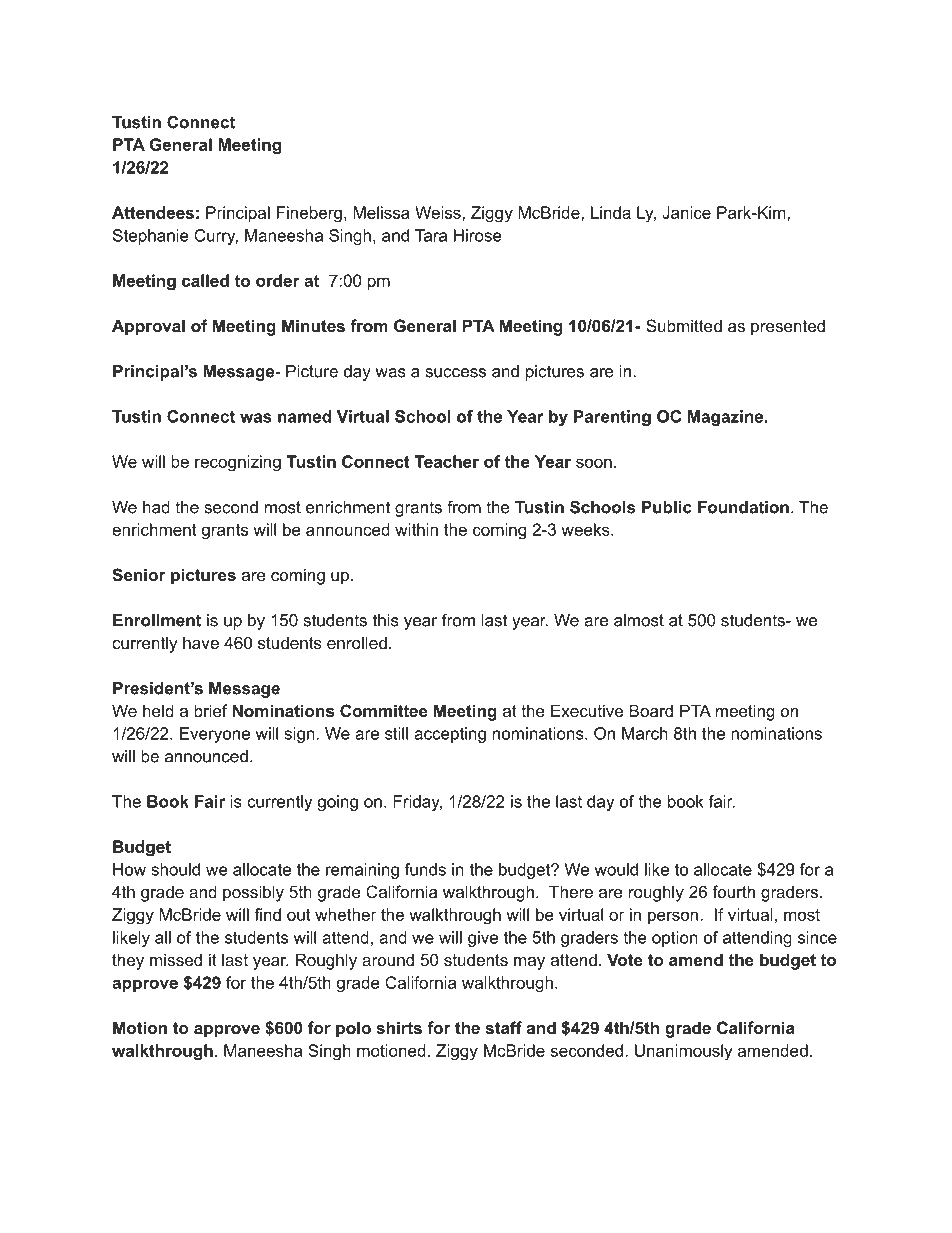  What do you see at coordinates (450, 735) in the document?
I see `accepting` at bounding box center [450, 735].
